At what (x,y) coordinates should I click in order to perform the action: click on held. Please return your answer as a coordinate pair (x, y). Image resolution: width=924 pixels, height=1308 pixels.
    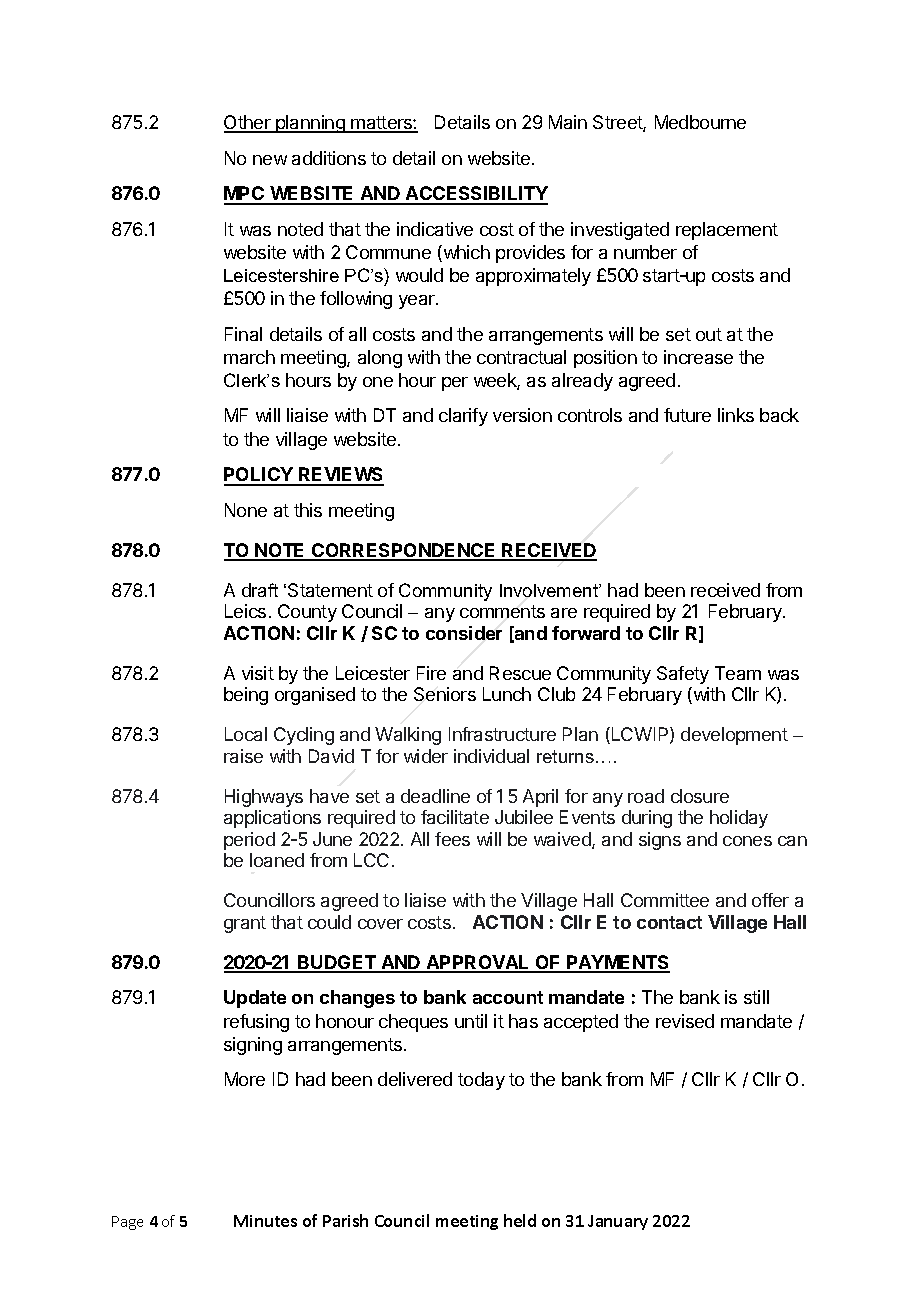
    Looking at the image, I should click on (520, 1220).
